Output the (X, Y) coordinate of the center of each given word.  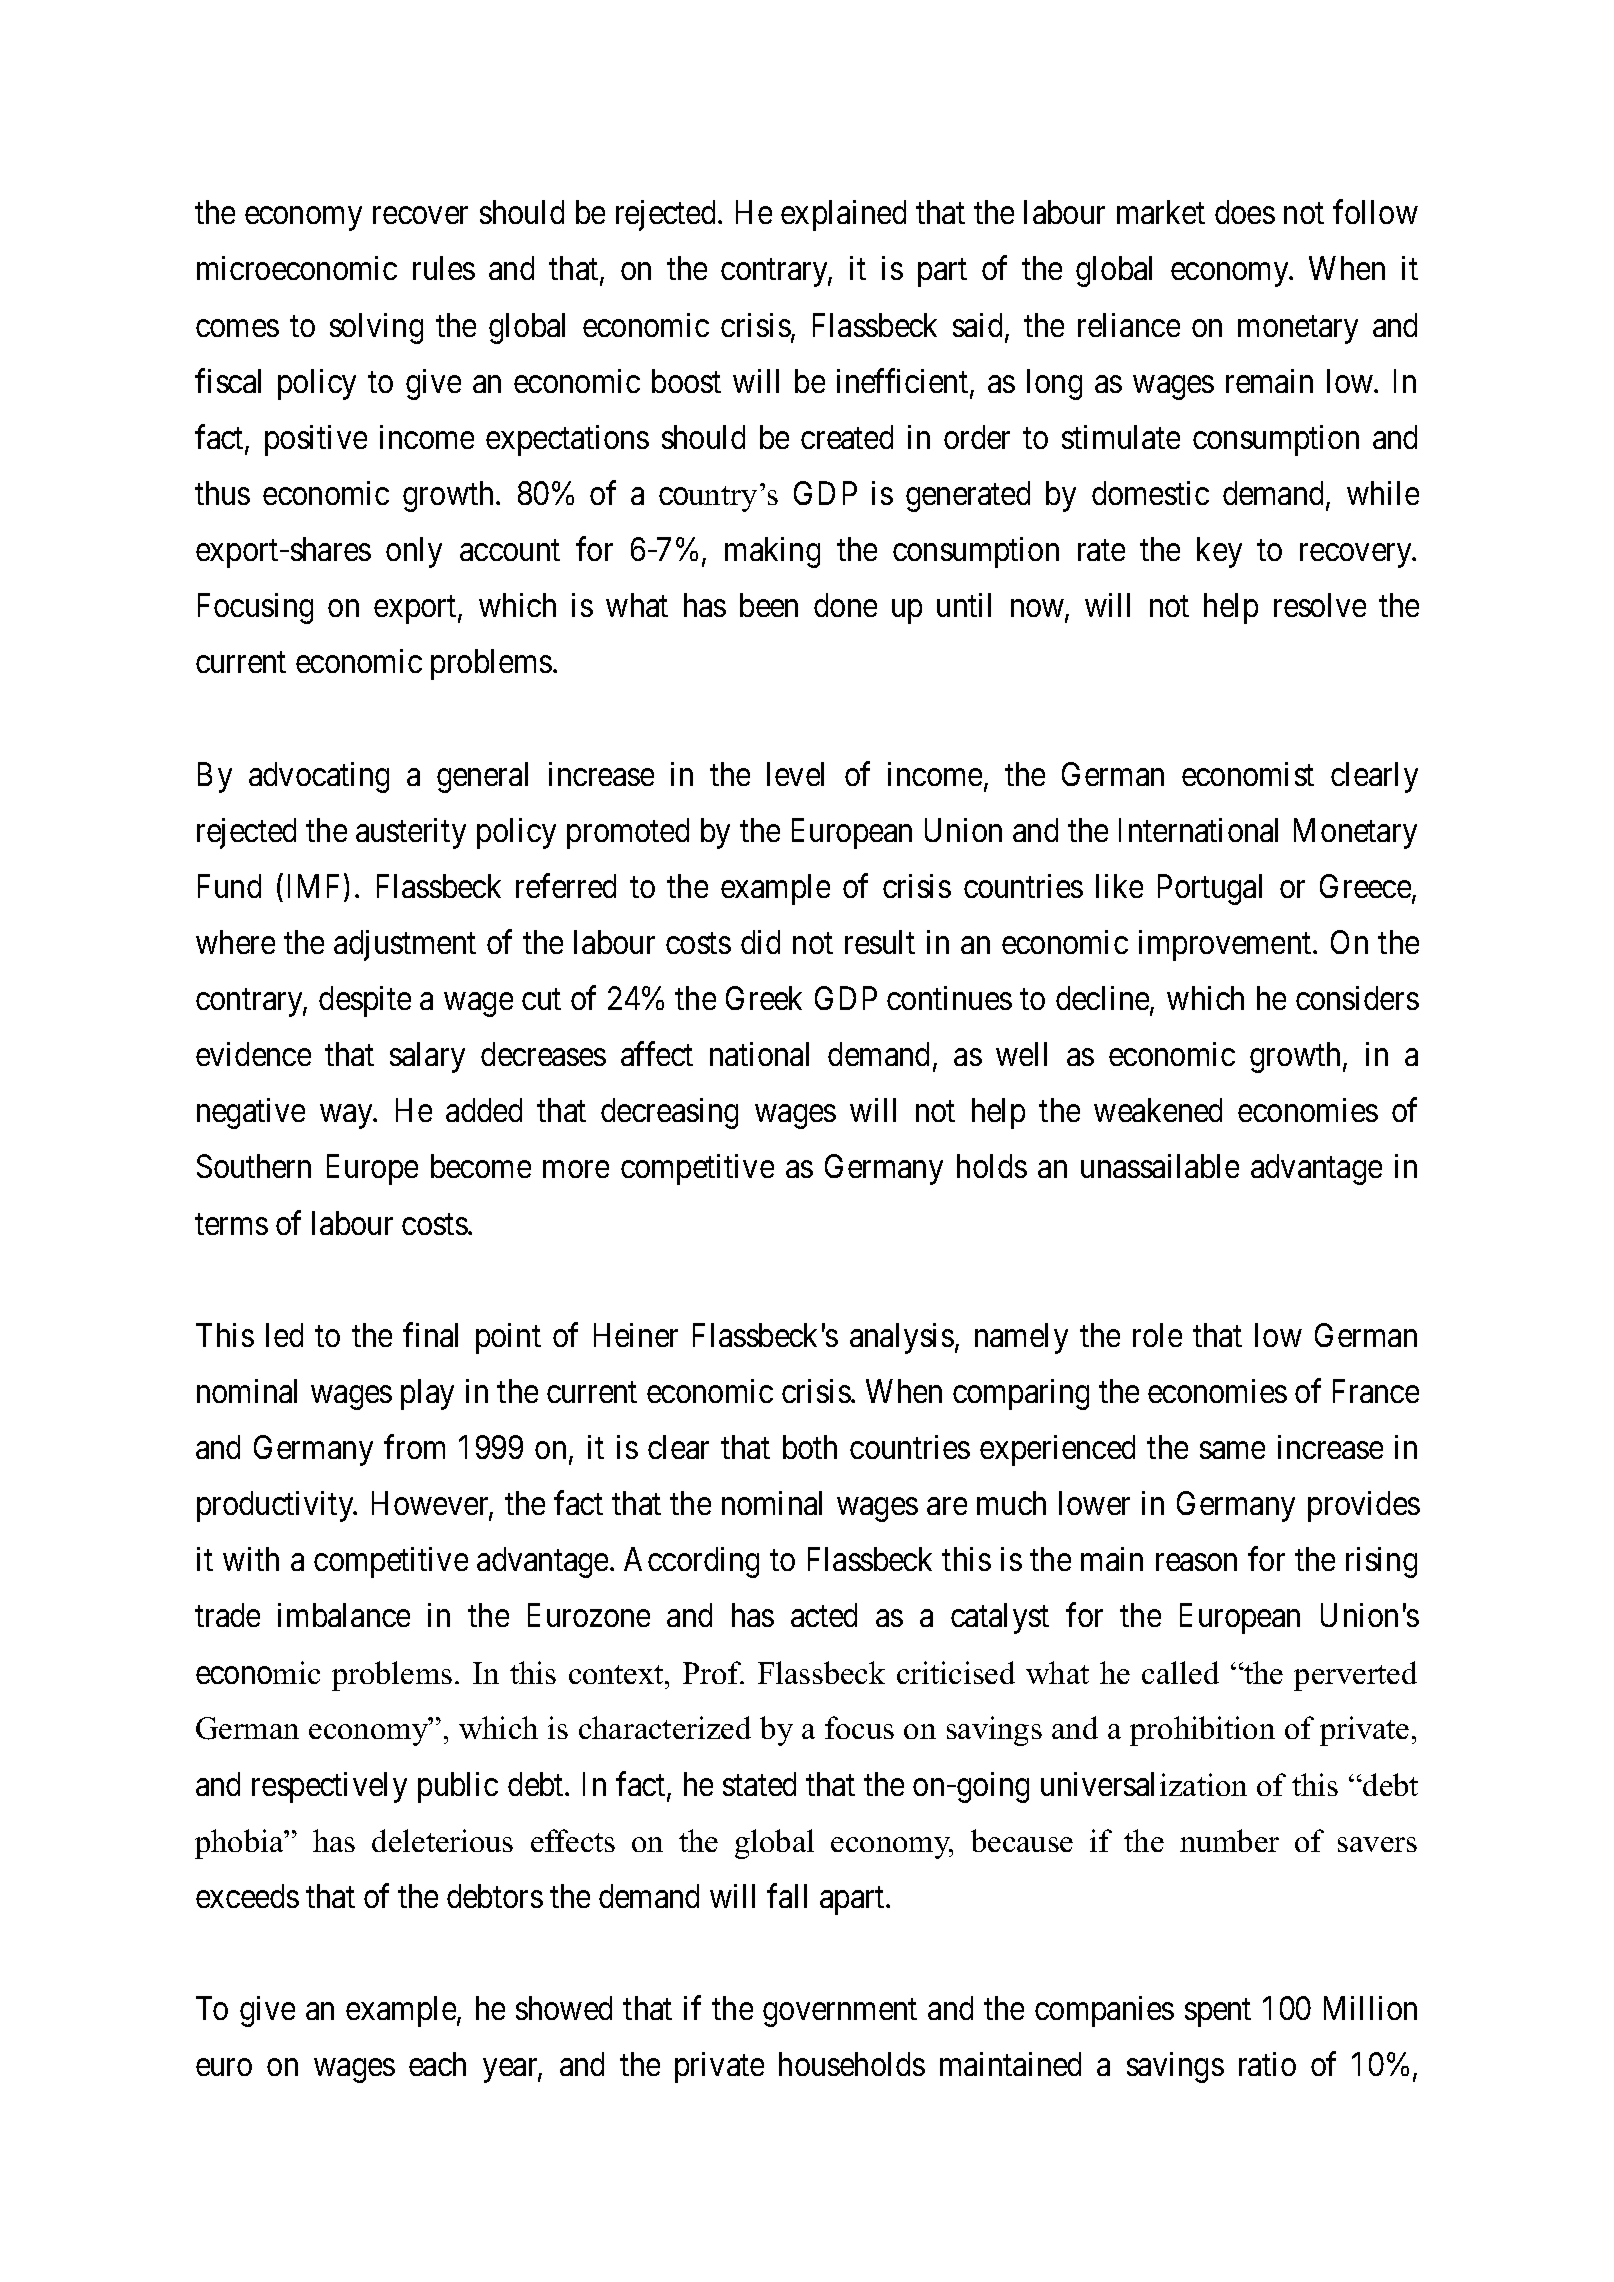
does (1245, 212)
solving (376, 328)
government (840, 2013)
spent (1218, 2013)
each (437, 2064)
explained (843, 215)
